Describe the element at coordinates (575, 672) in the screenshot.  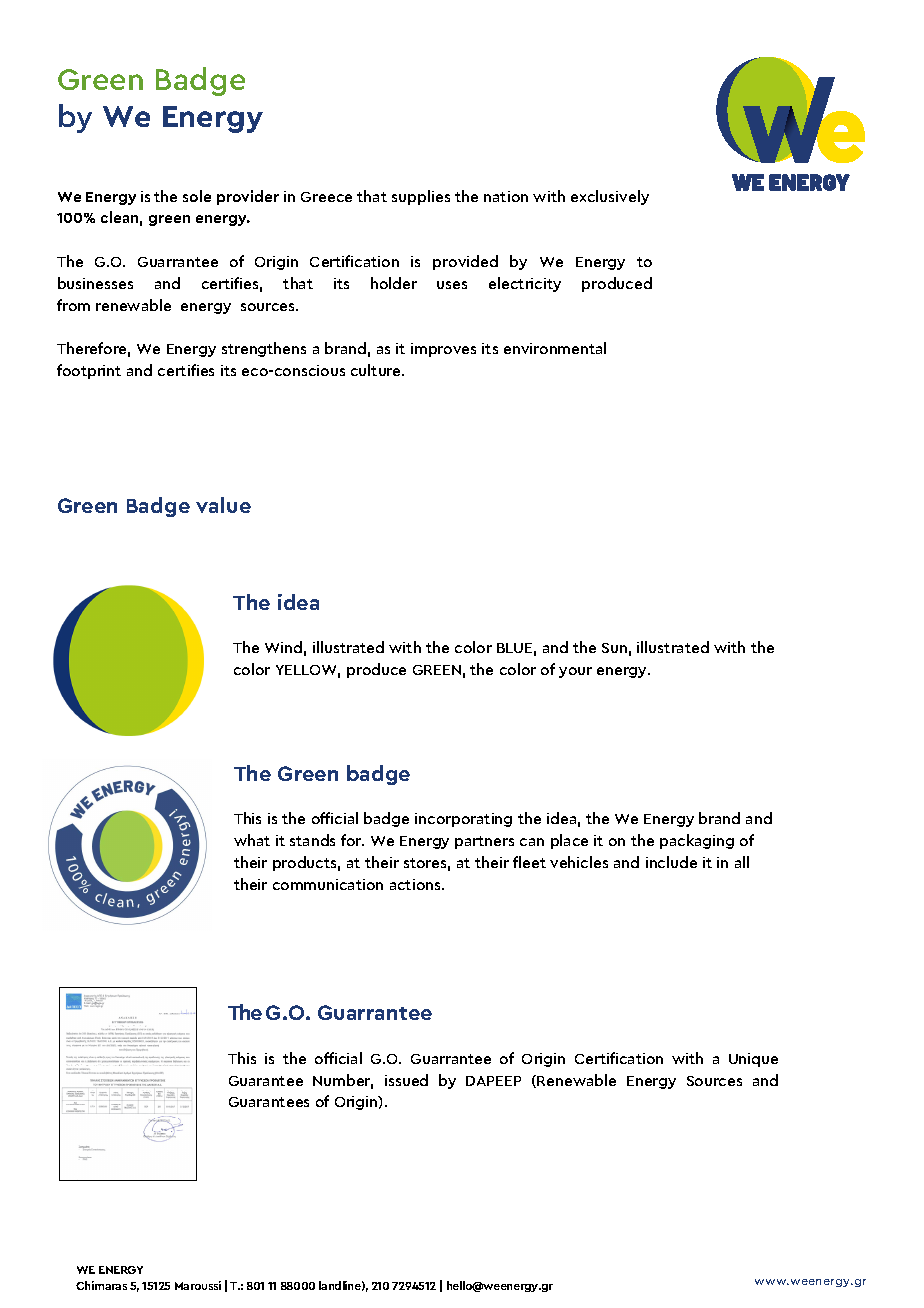
I see `your` at that location.
